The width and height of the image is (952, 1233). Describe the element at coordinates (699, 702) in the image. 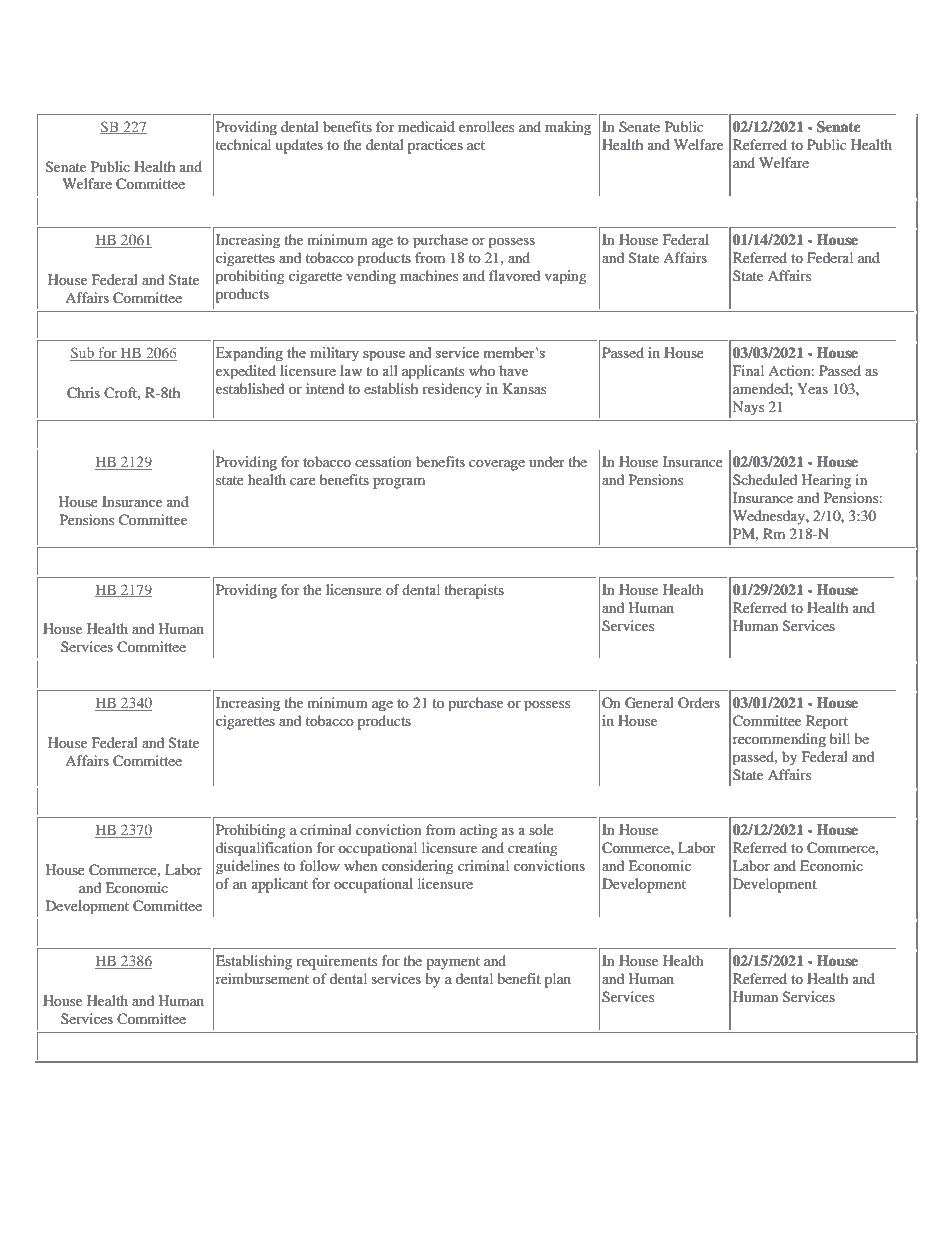

I see `Orders` at that location.
